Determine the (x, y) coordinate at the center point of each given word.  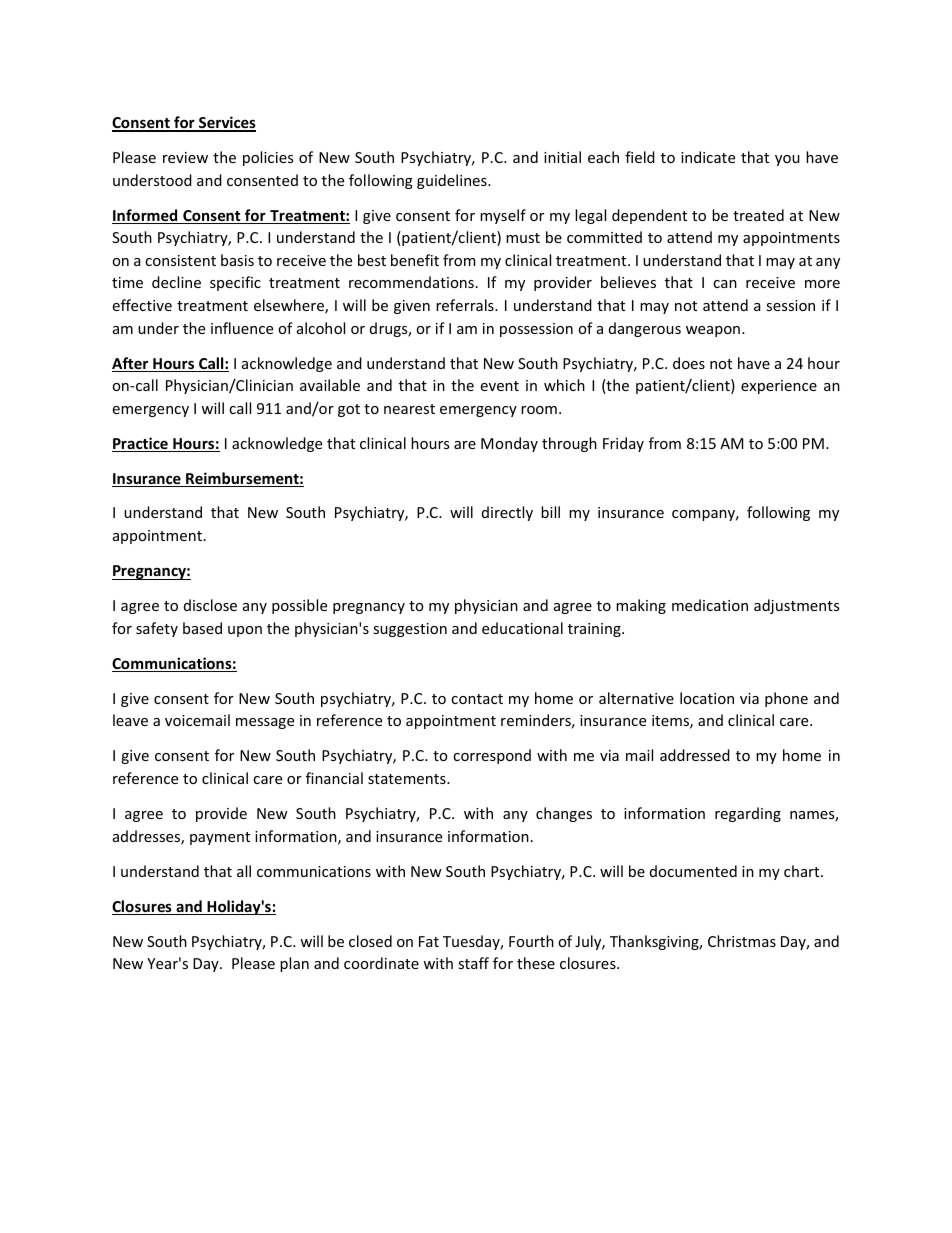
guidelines (453, 181)
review (185, 157)
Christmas (742, 941)
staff (473, 963)
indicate (708, 157)
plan (294, 964)
